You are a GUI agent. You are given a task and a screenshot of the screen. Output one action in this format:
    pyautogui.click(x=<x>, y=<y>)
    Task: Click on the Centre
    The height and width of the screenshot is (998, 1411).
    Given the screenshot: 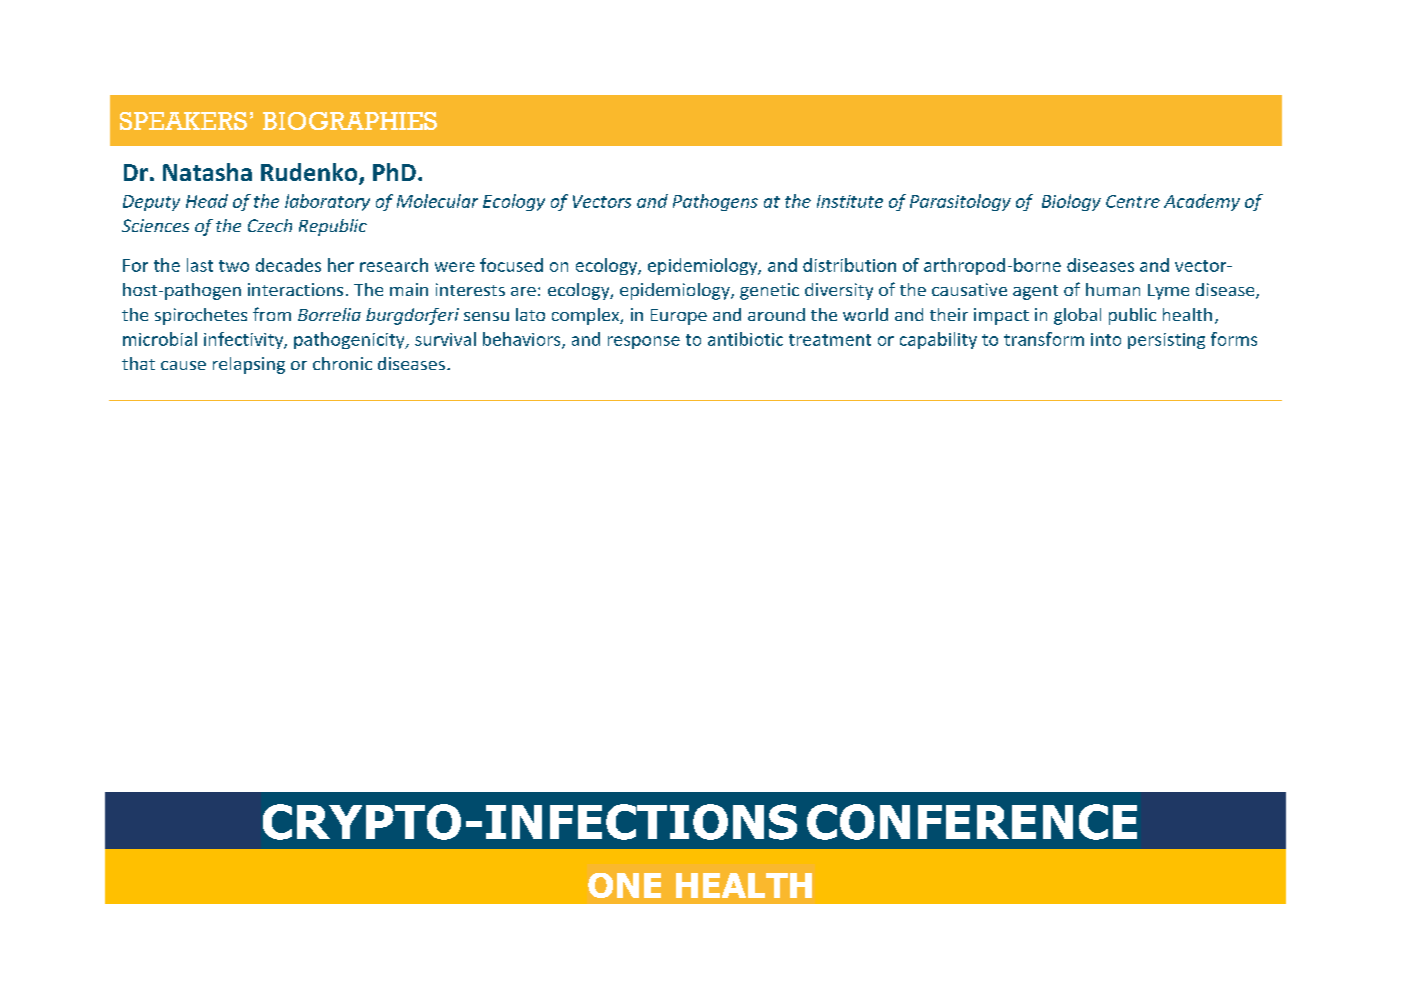 What is the action you would take?
    pyautogui.click(x=1133, y=201)
